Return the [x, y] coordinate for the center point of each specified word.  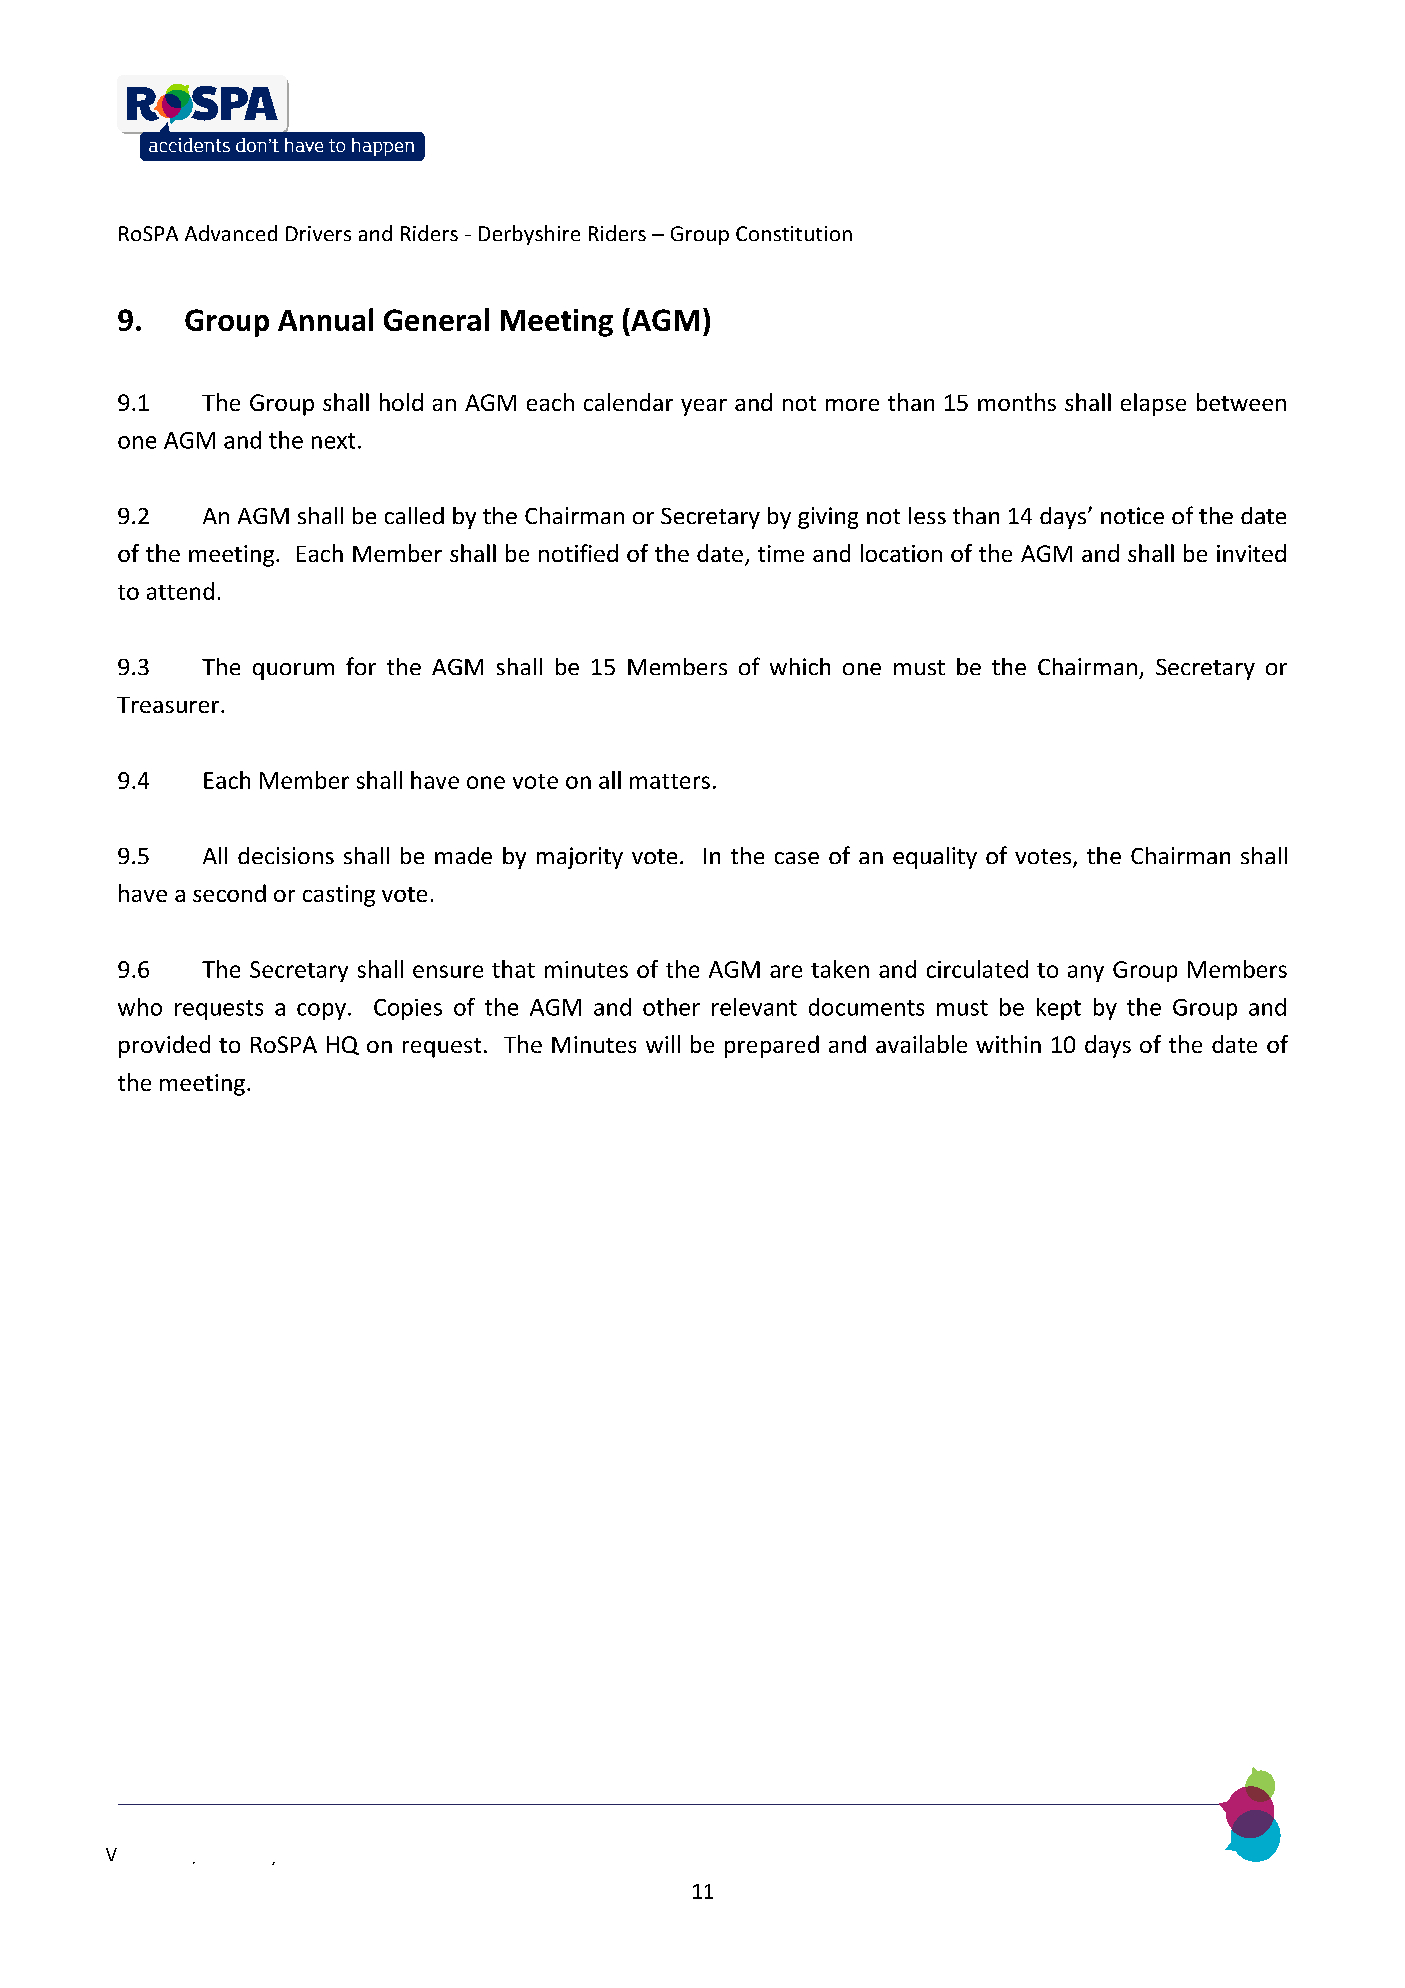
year [704, 407]
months [1017, 402]
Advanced [231, 233]
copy [321, 1011]
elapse [1153, 404]
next [333, 441]
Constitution [794, 233]
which [800, 666]
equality [935, 858]
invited [1251, 553]
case [797, 858]
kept [1059, 1009]
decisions [286, 855]
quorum [293, 671]
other [671, 1007]
